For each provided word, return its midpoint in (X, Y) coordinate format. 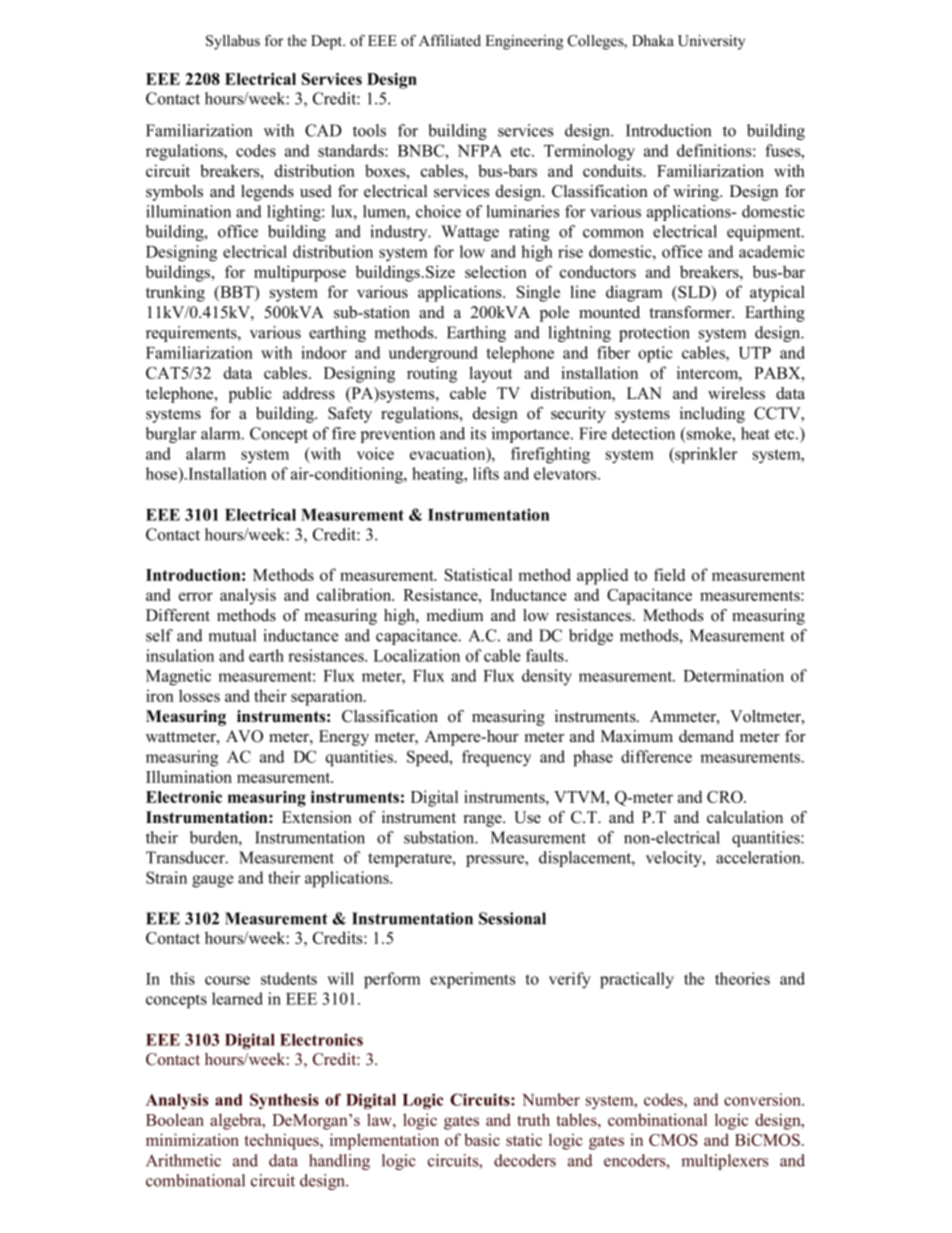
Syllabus (233, 42)
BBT (237, 292)
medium (455, 615)
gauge (212, 881)
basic (482, 1139)
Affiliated (450, 41)
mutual (232, 635)
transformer (691, 312)
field (669, 574)
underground (433, 354)
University (711, 42)
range (484, 821)
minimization (192, 1139)
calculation (745, 817)
